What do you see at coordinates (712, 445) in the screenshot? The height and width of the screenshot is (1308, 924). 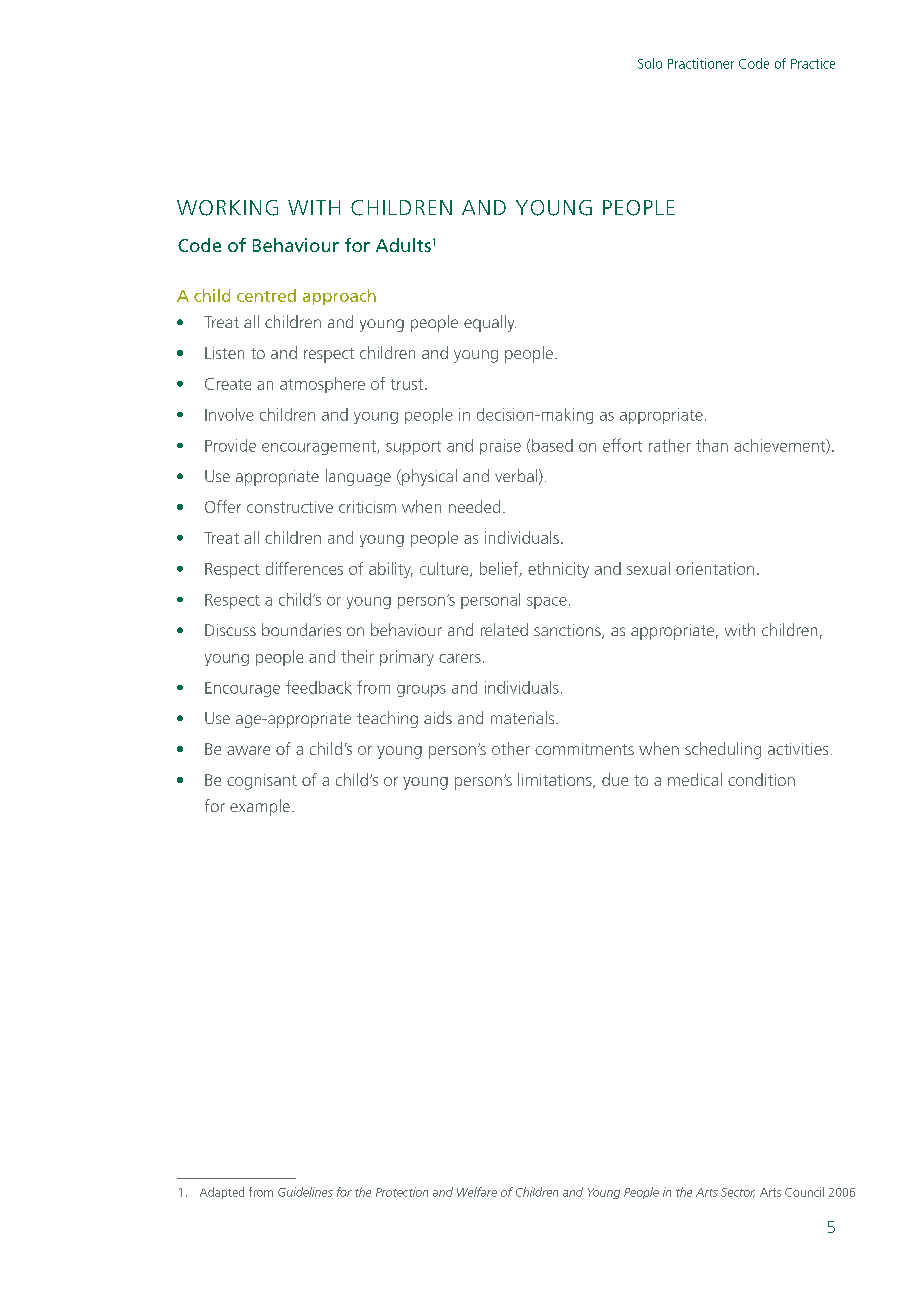 I see `than` at bounding box center [712, 445].
